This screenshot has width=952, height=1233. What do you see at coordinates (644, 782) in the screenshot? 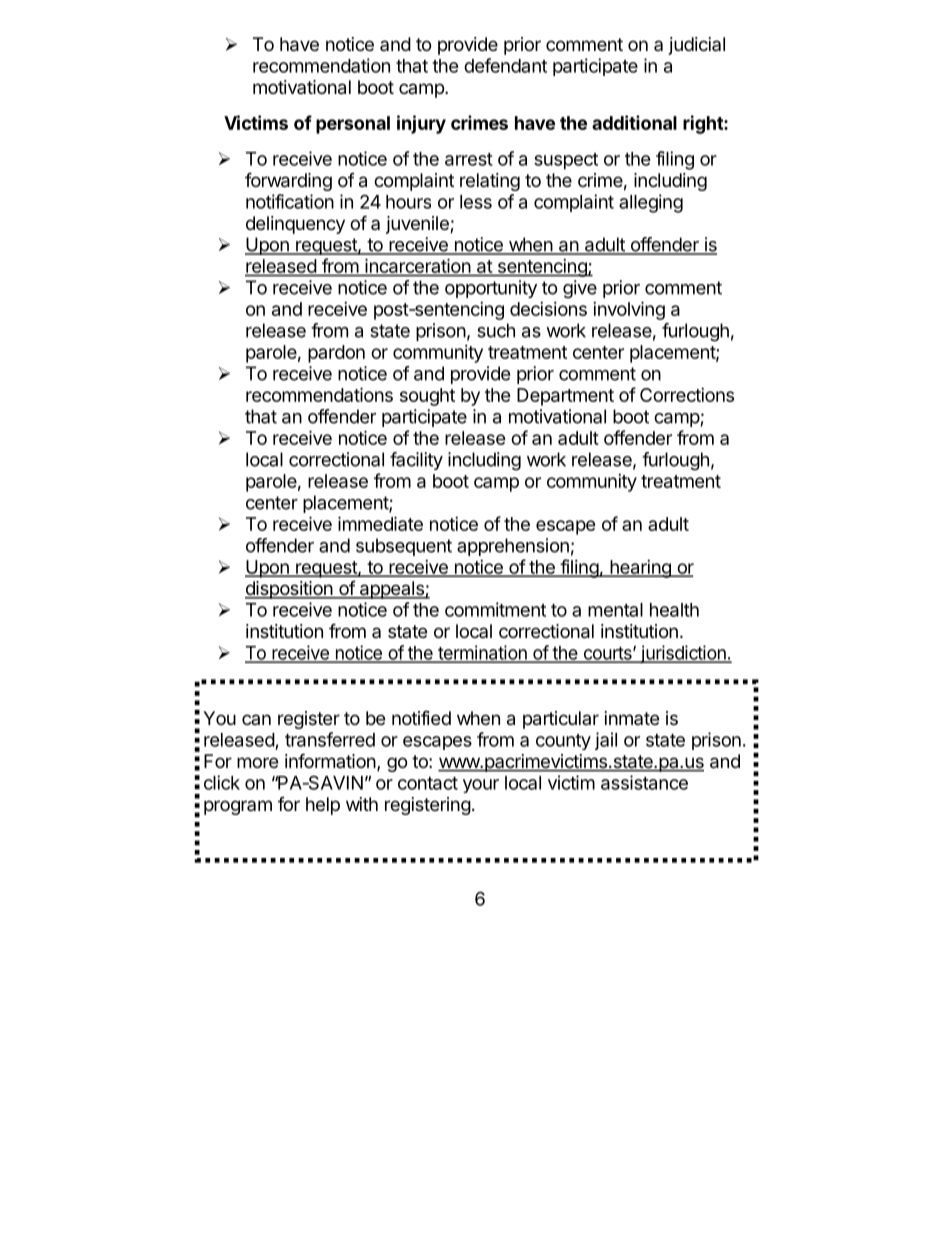
I see `assistance` at bounding box center [644, 782].
